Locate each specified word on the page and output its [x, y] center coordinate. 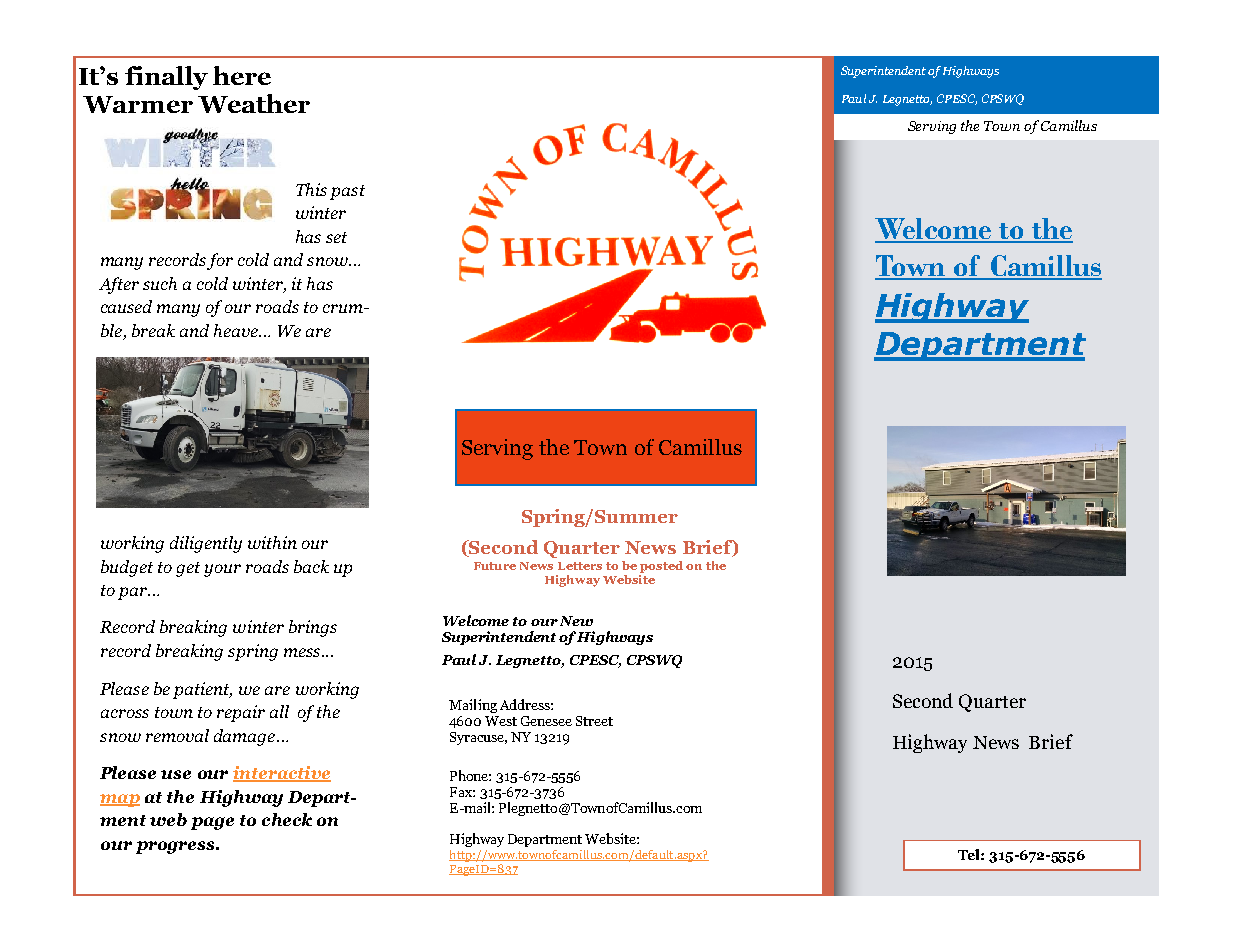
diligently [206, 544]
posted [661, 567]
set [336, 237]
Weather [254, 103]
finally [166, 78]
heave [237, 330]
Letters [580, 566]
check [287, 819]
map [120, 800]
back [311, 566]
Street [594, 721]
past [347, 192]
